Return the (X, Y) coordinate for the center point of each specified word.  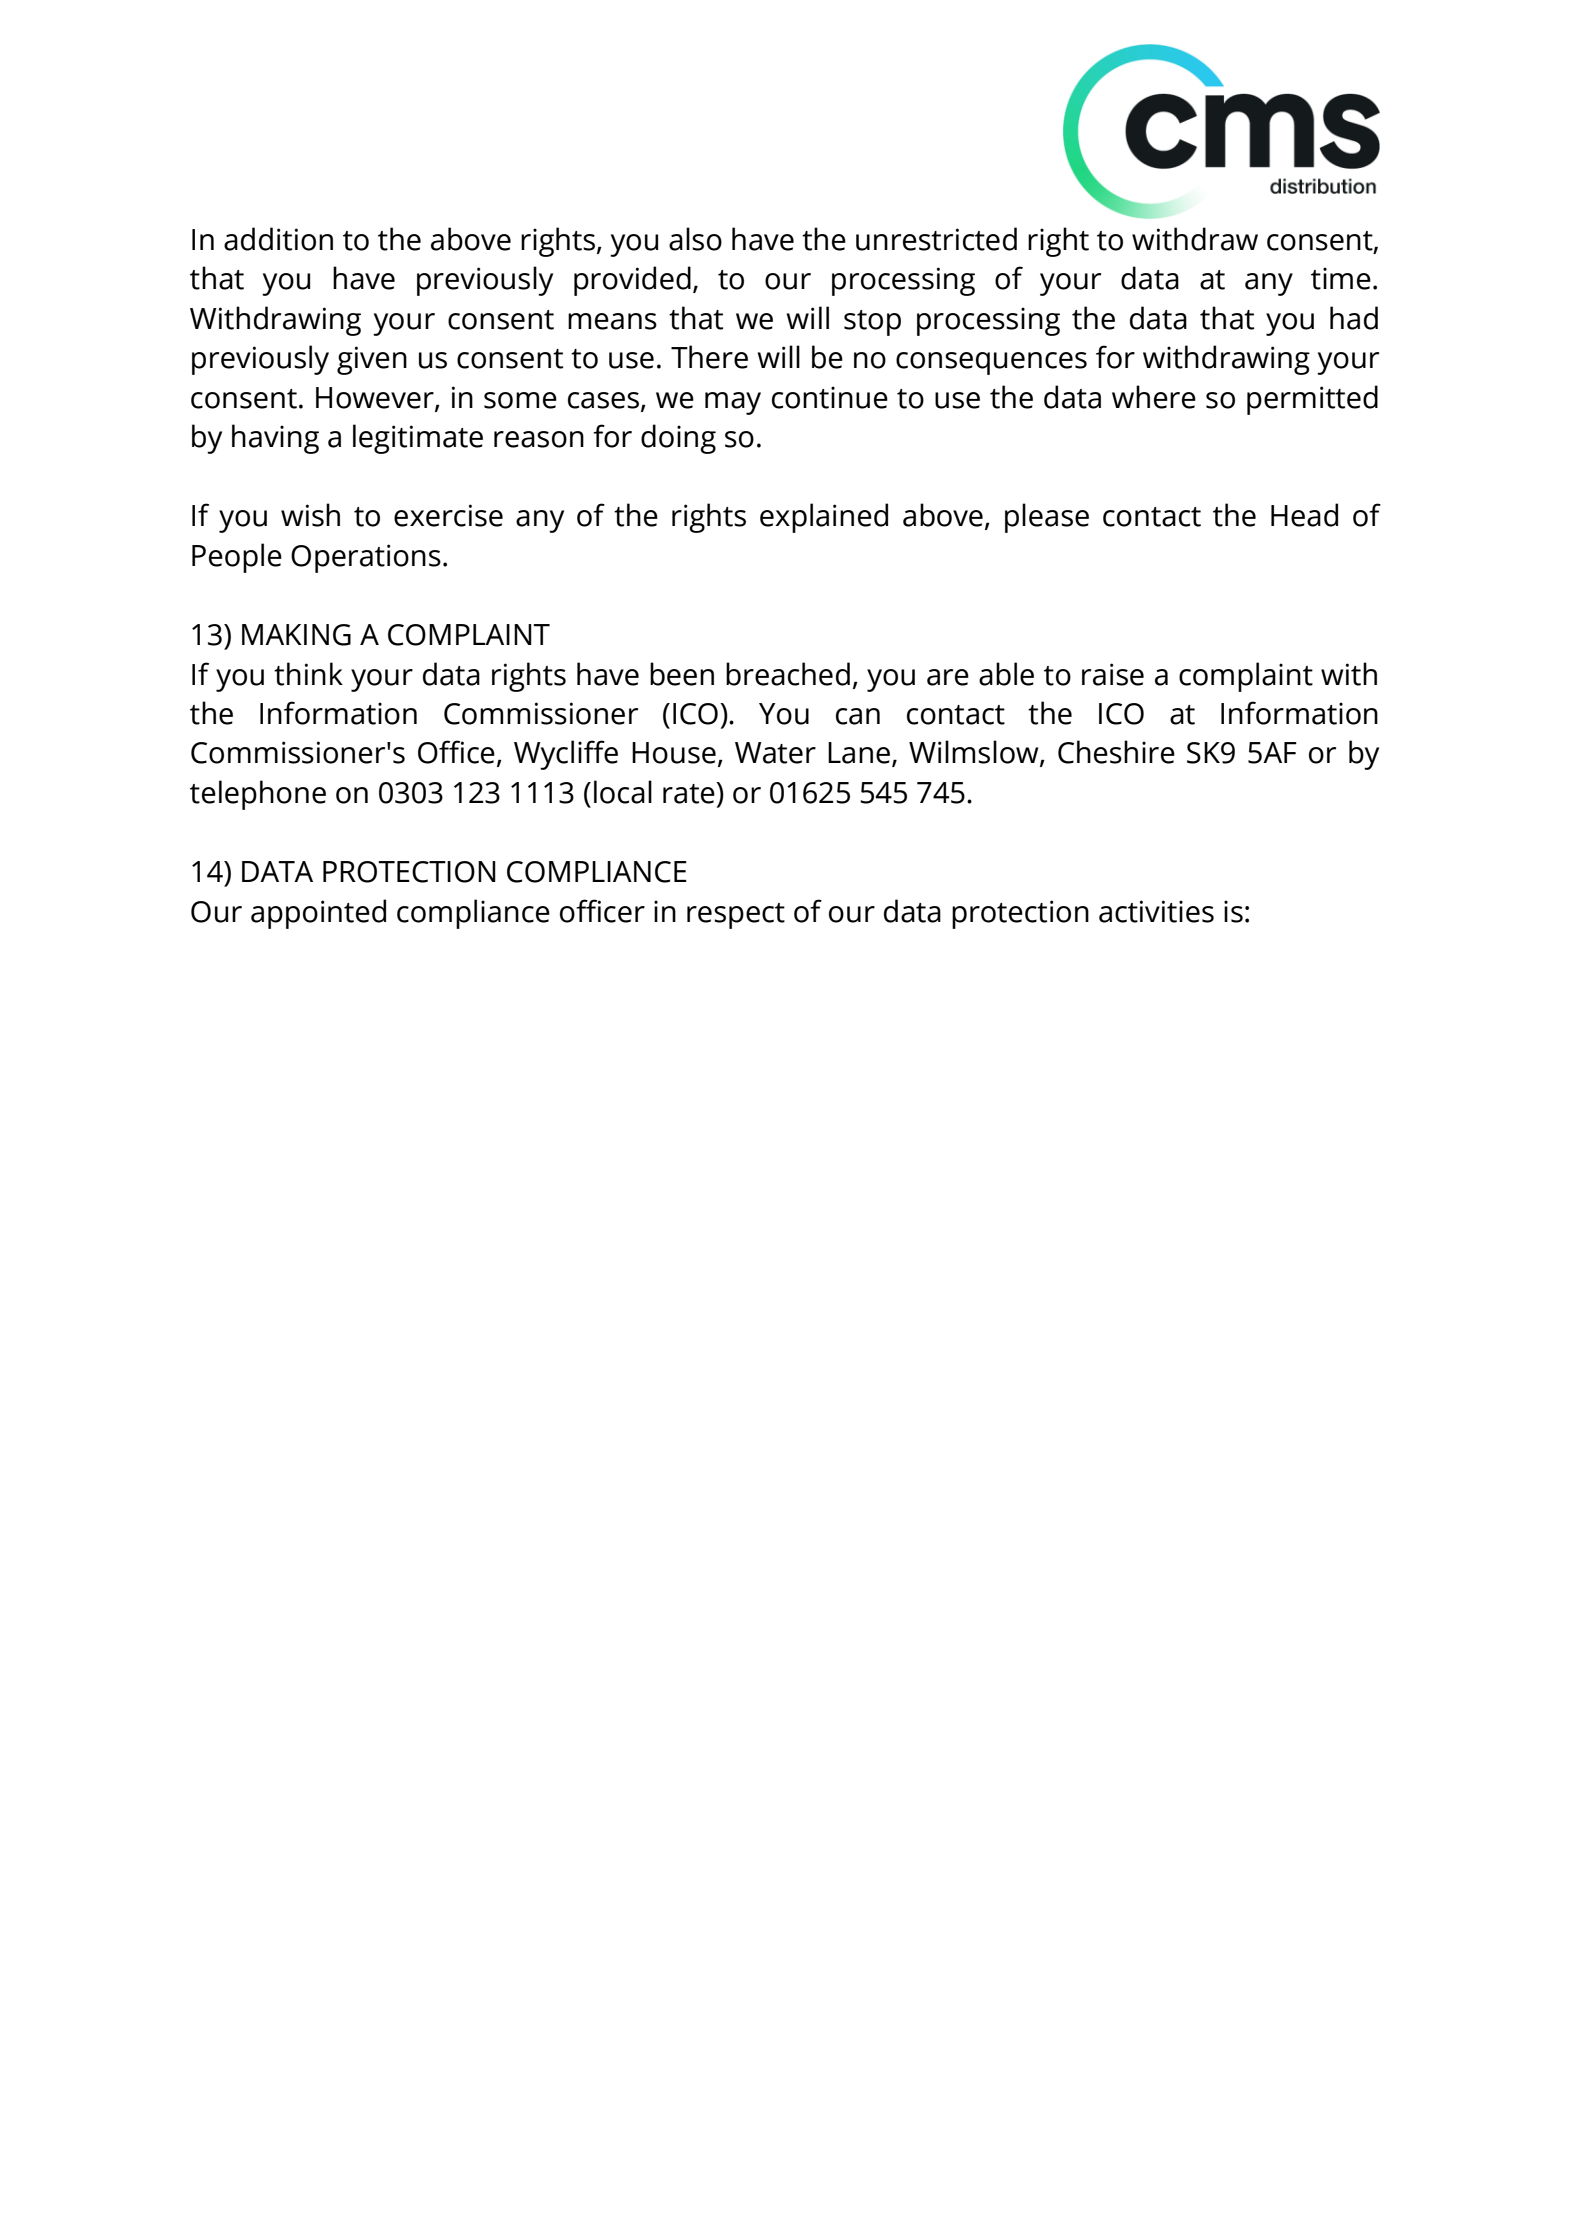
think (308, 674)
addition (278, 239)
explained (824, 518)
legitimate (418, 439)
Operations (366, 558)
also (695, 239)
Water (775, 753)
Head (1304, 515)
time (1341, 278)
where (1154, 397)
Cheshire (1116, 752)
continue (830, 397)
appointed (318, 914)
